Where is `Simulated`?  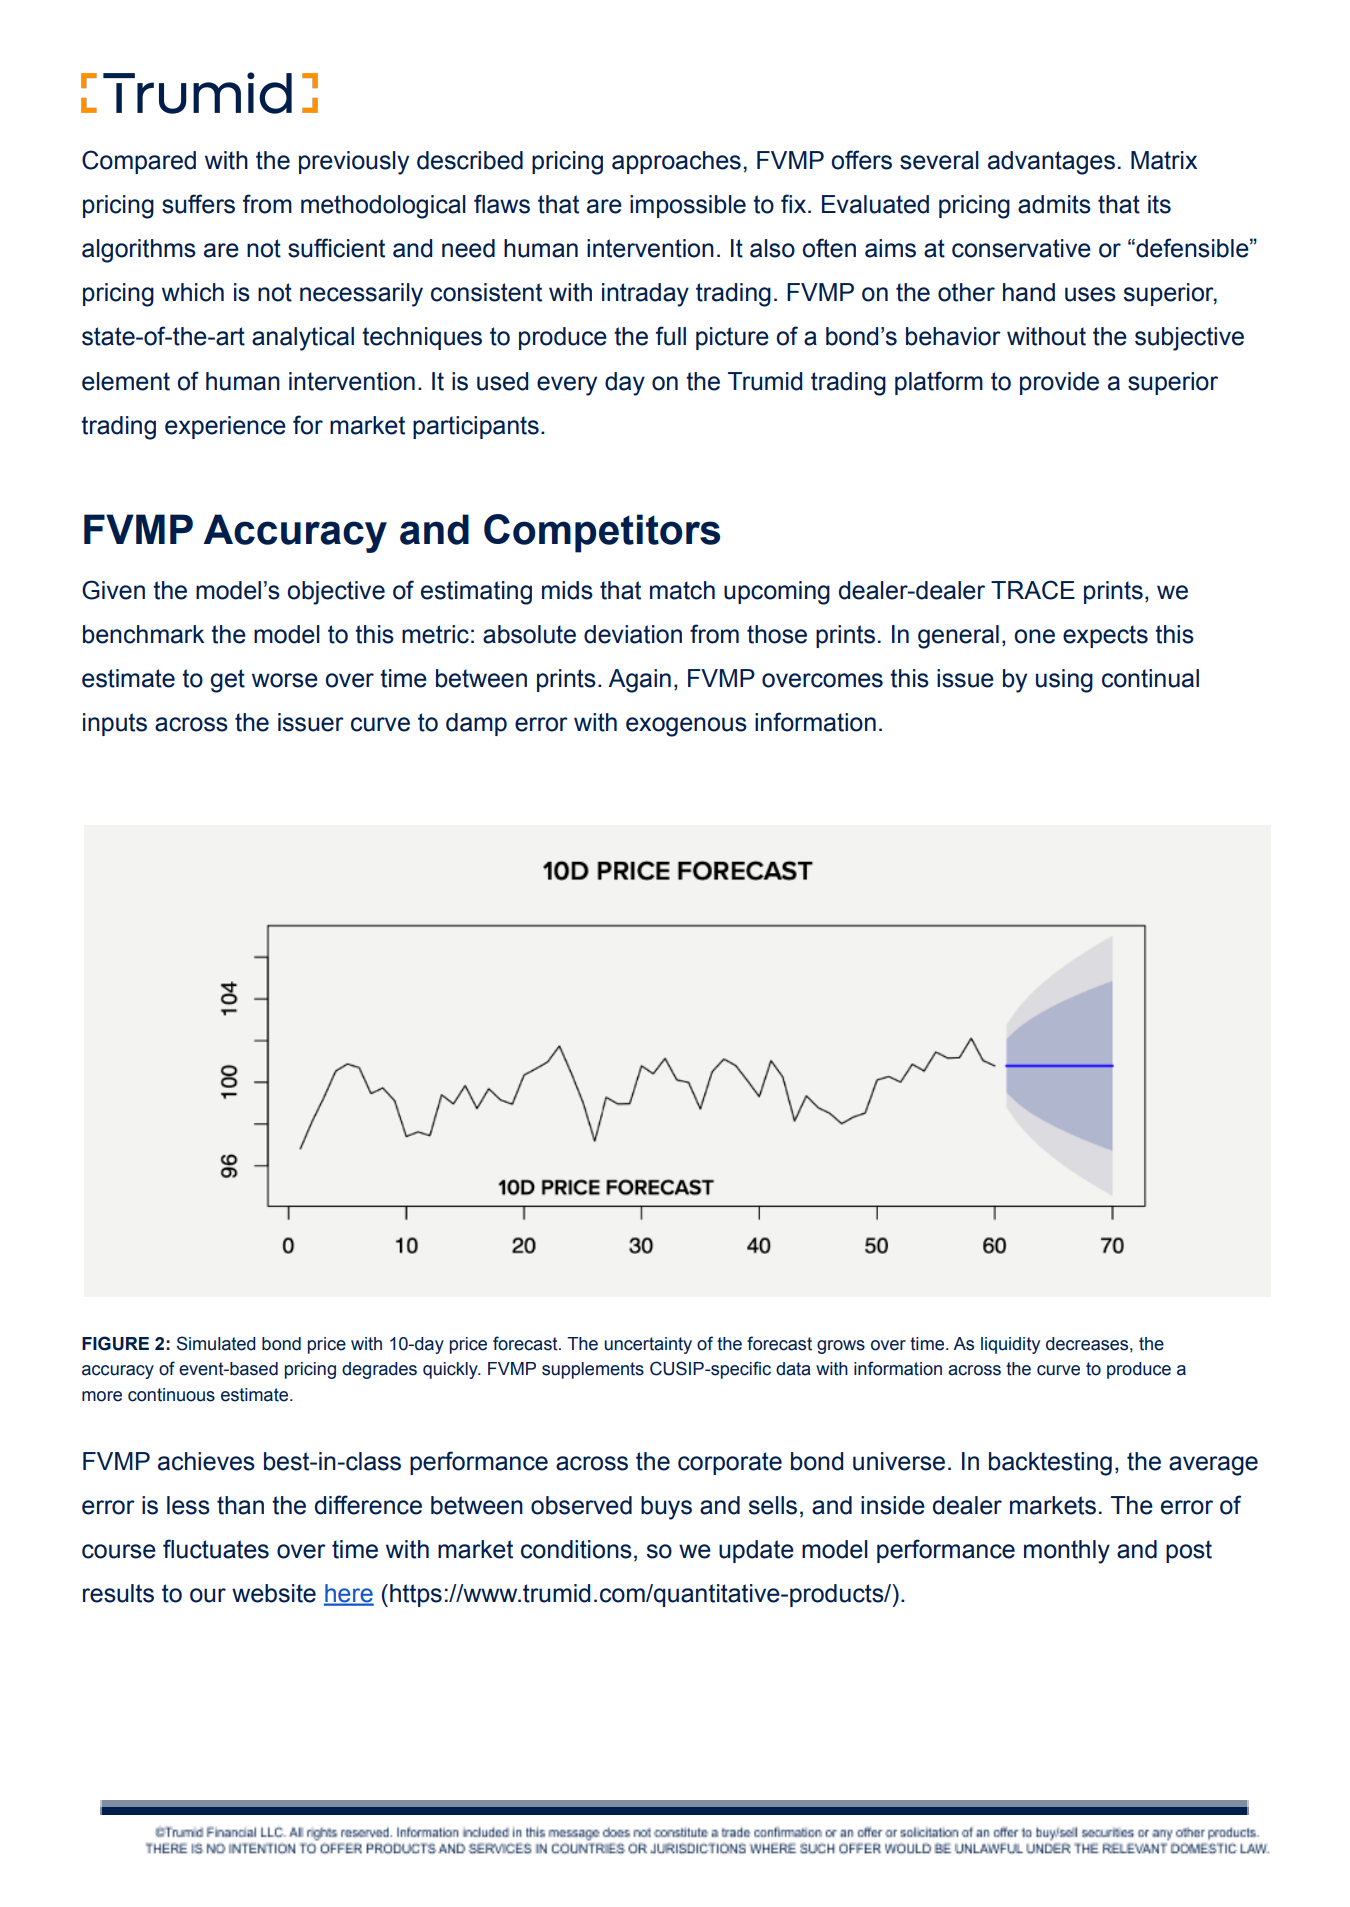
Simulated is located at coordinates (216, 1343).
